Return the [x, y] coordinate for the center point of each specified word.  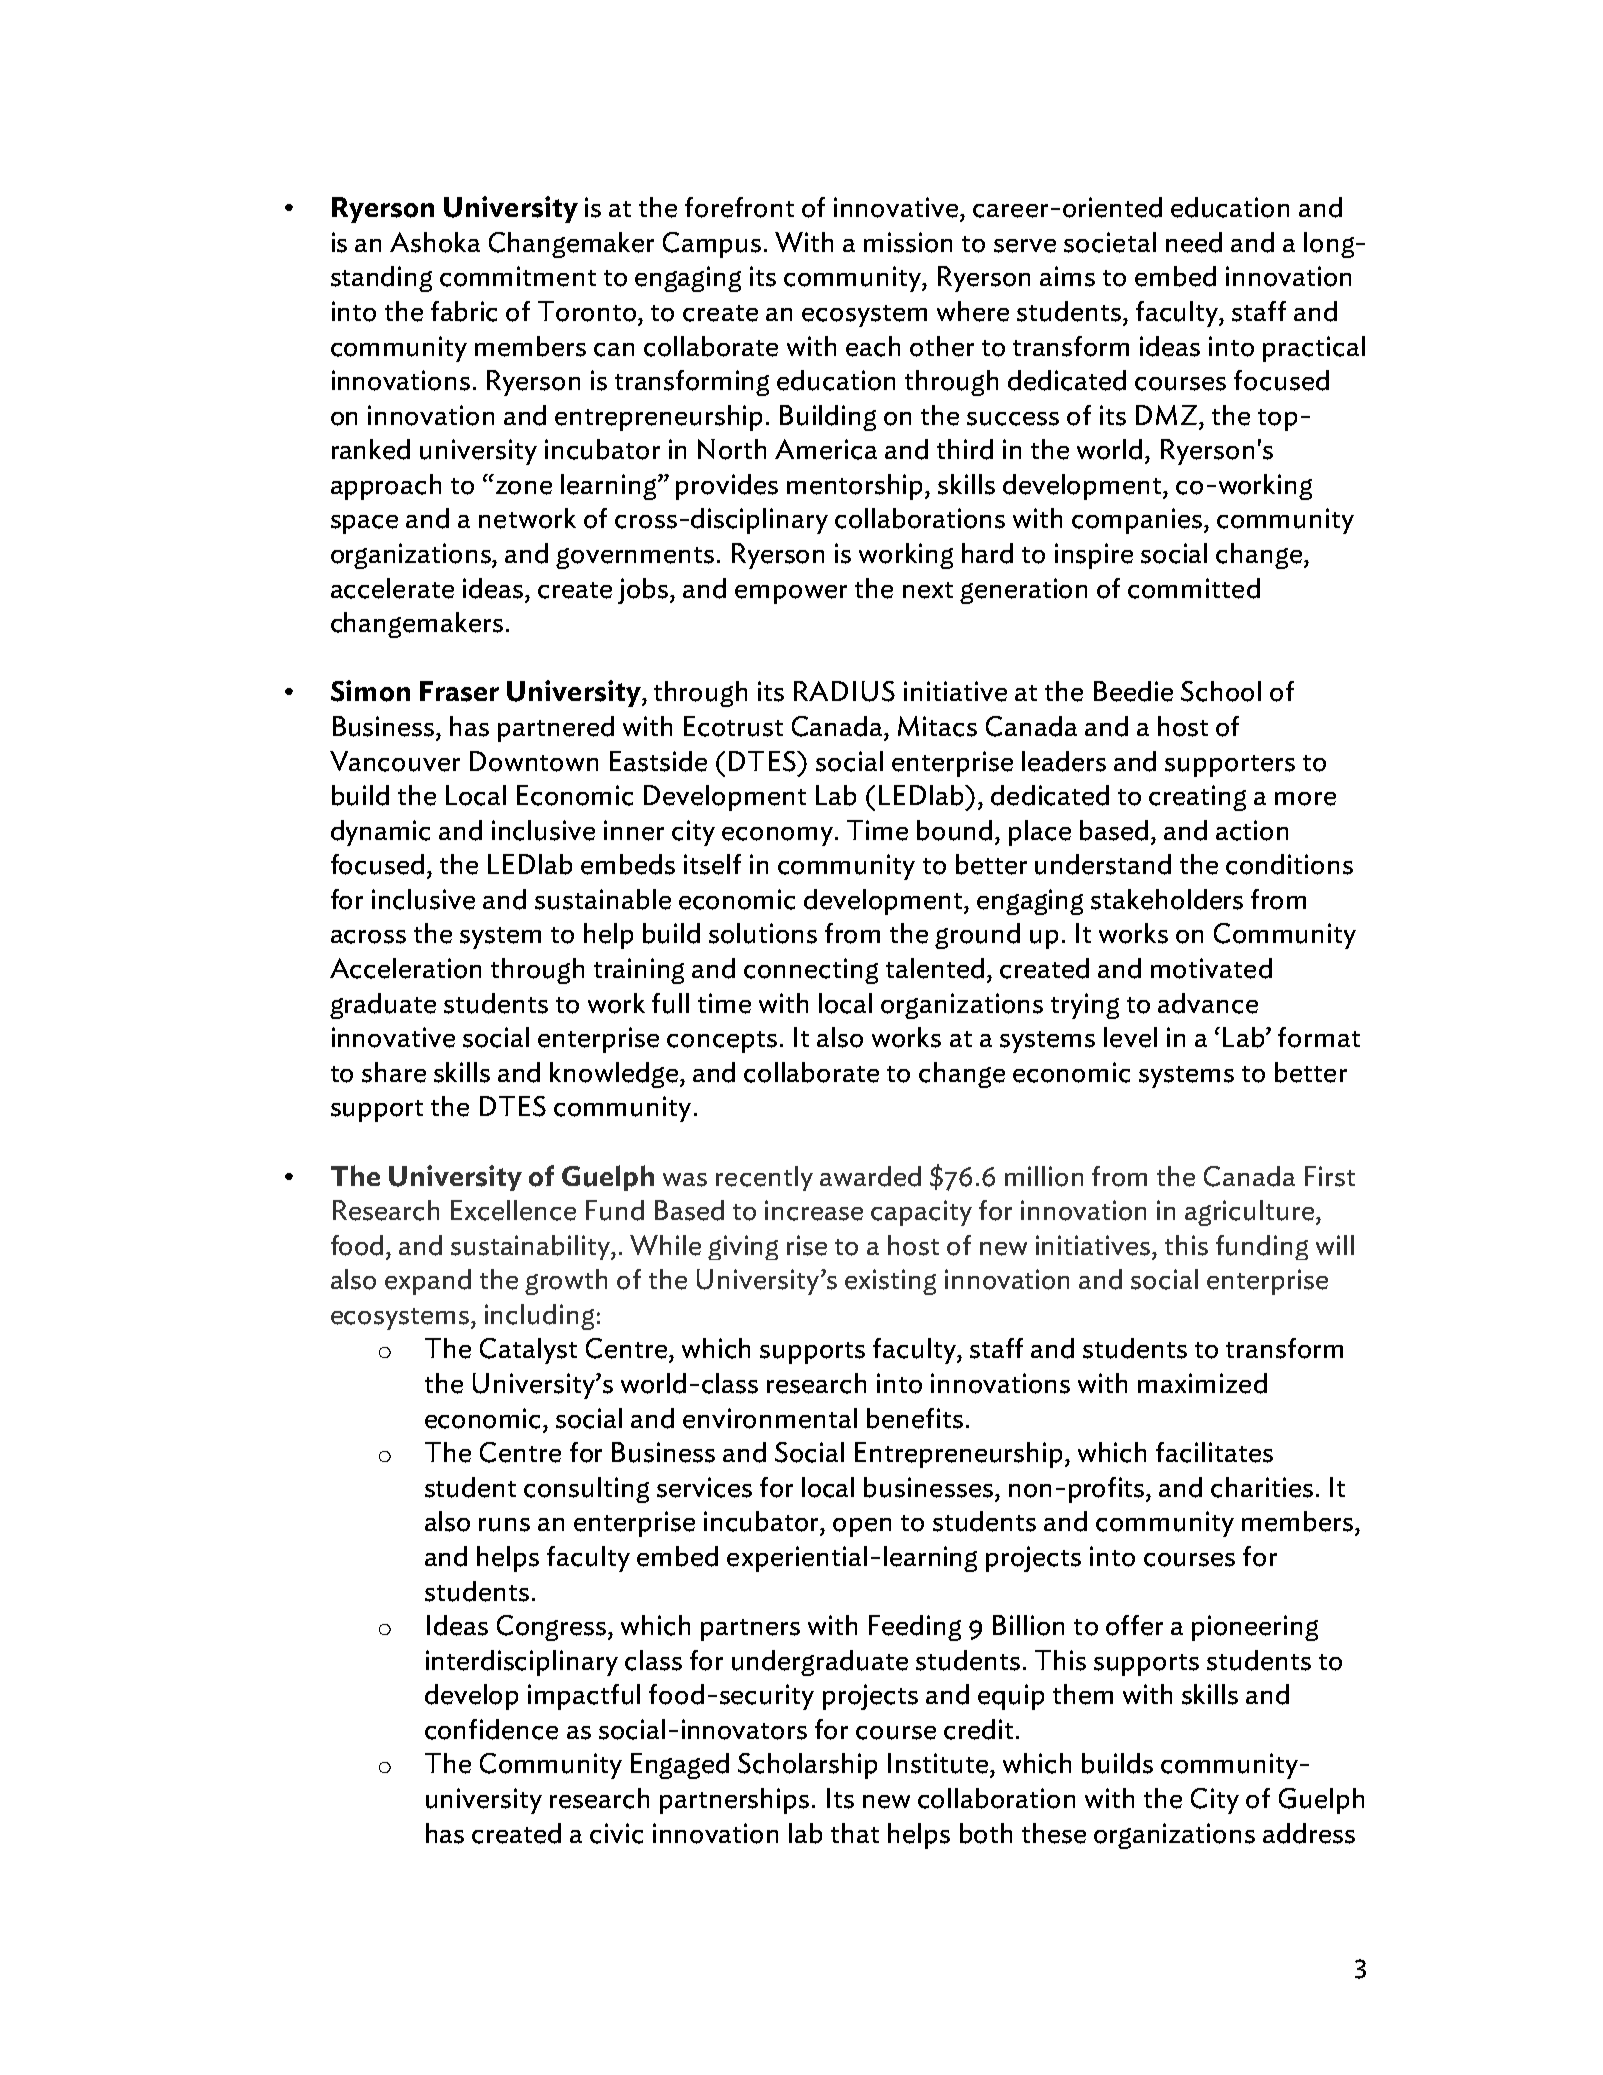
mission [908, 242]
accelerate [392, 588]
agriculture [1251, 1213]
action [1252, 830]
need [1194, 242]
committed [1194, 588]
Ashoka [435, 242]
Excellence [513, 1210]
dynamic [380, 833]
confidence [491, 1729]
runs [504, 1525]
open [862, 1527]
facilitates [1214, 1452]
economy [779, 836]
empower [791, 594]
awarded [870, 1176]
